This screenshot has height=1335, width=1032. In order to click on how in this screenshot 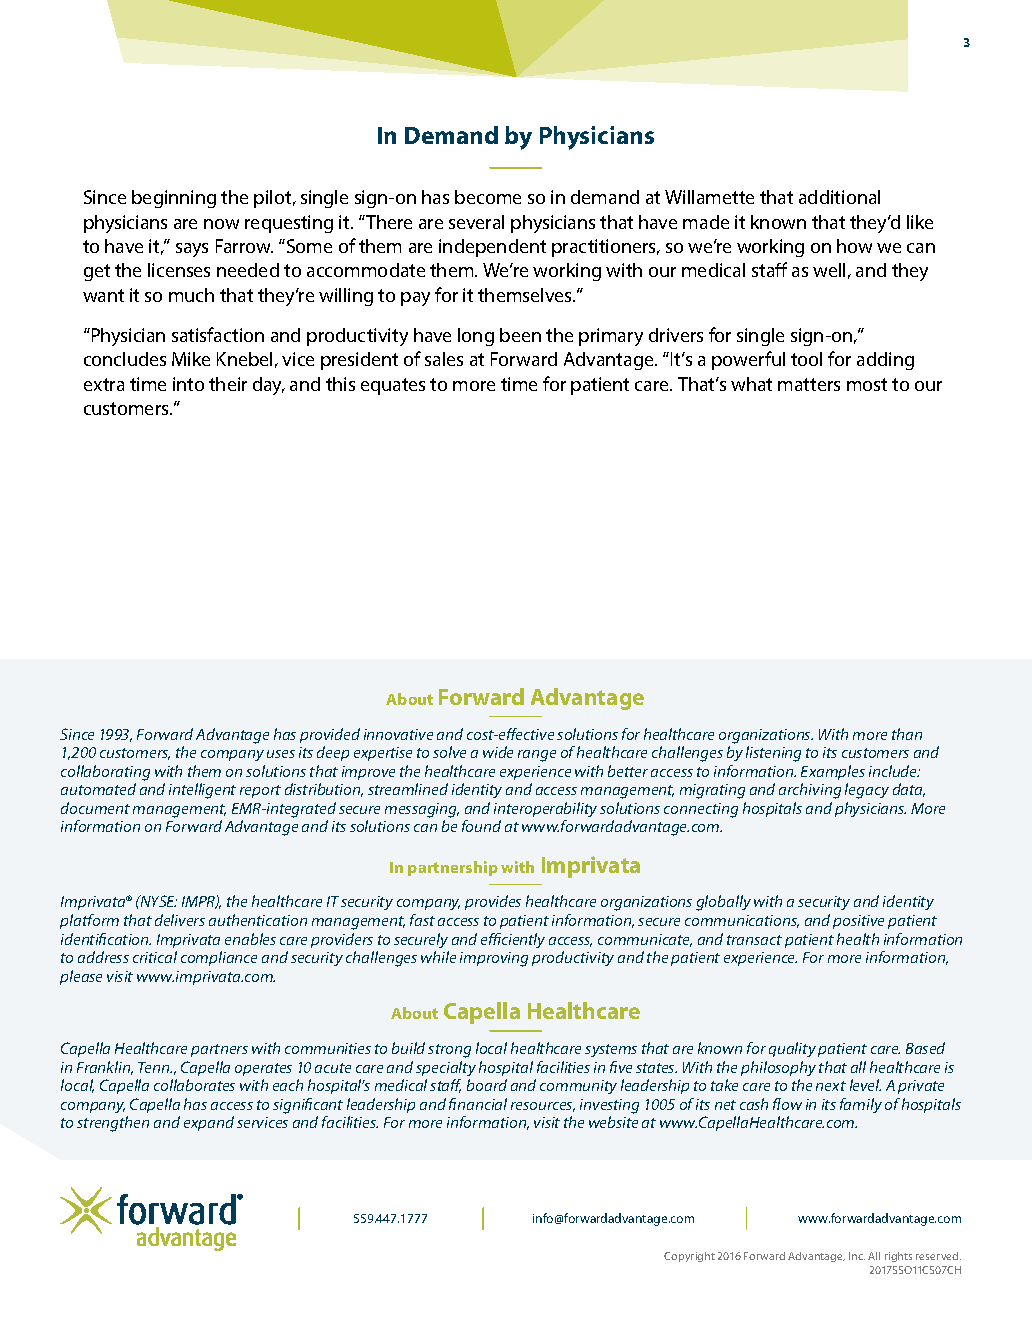, I will do `click(854, 246)`.
